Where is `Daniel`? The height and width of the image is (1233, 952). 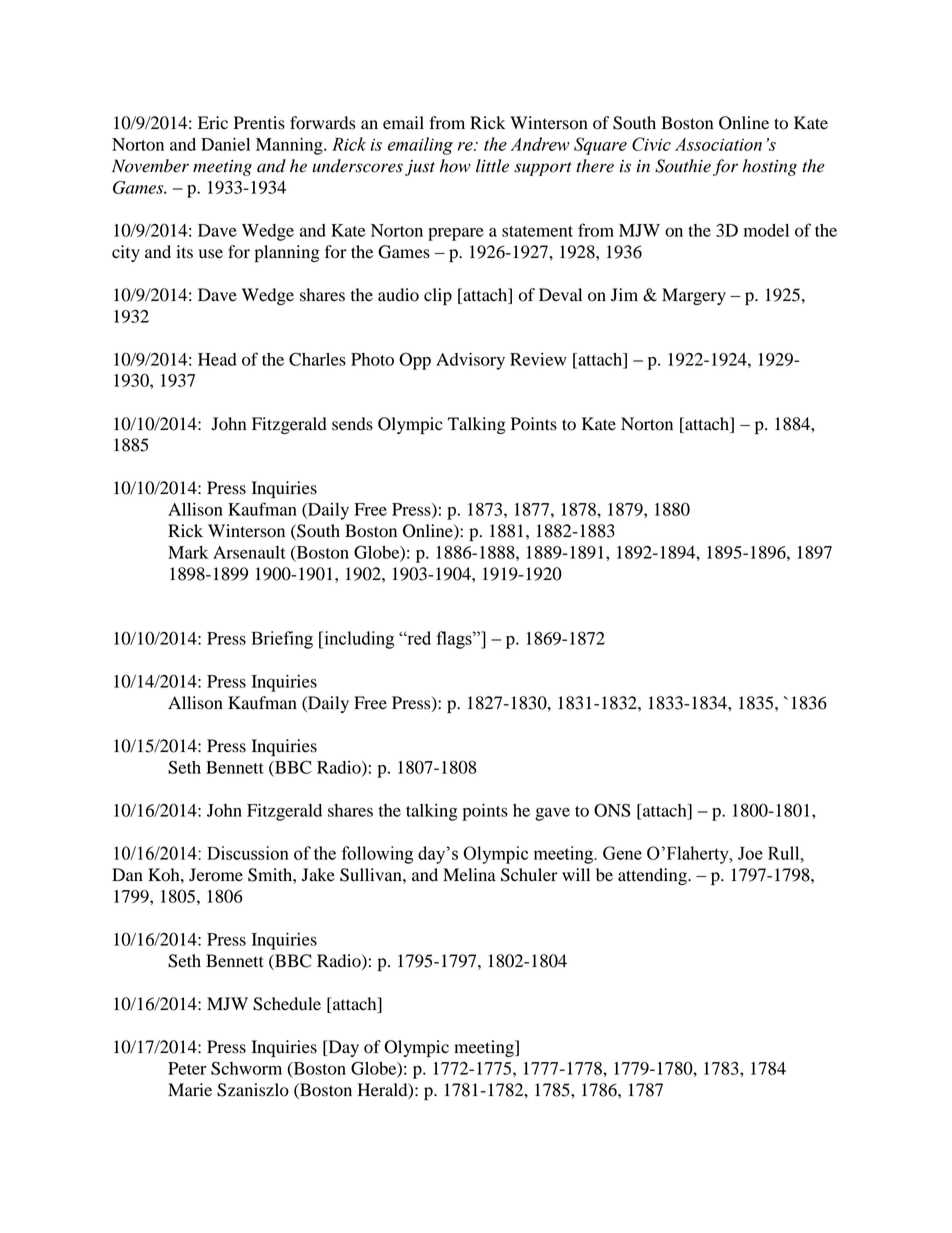 Daniel is located at coordinates (225, 144).
